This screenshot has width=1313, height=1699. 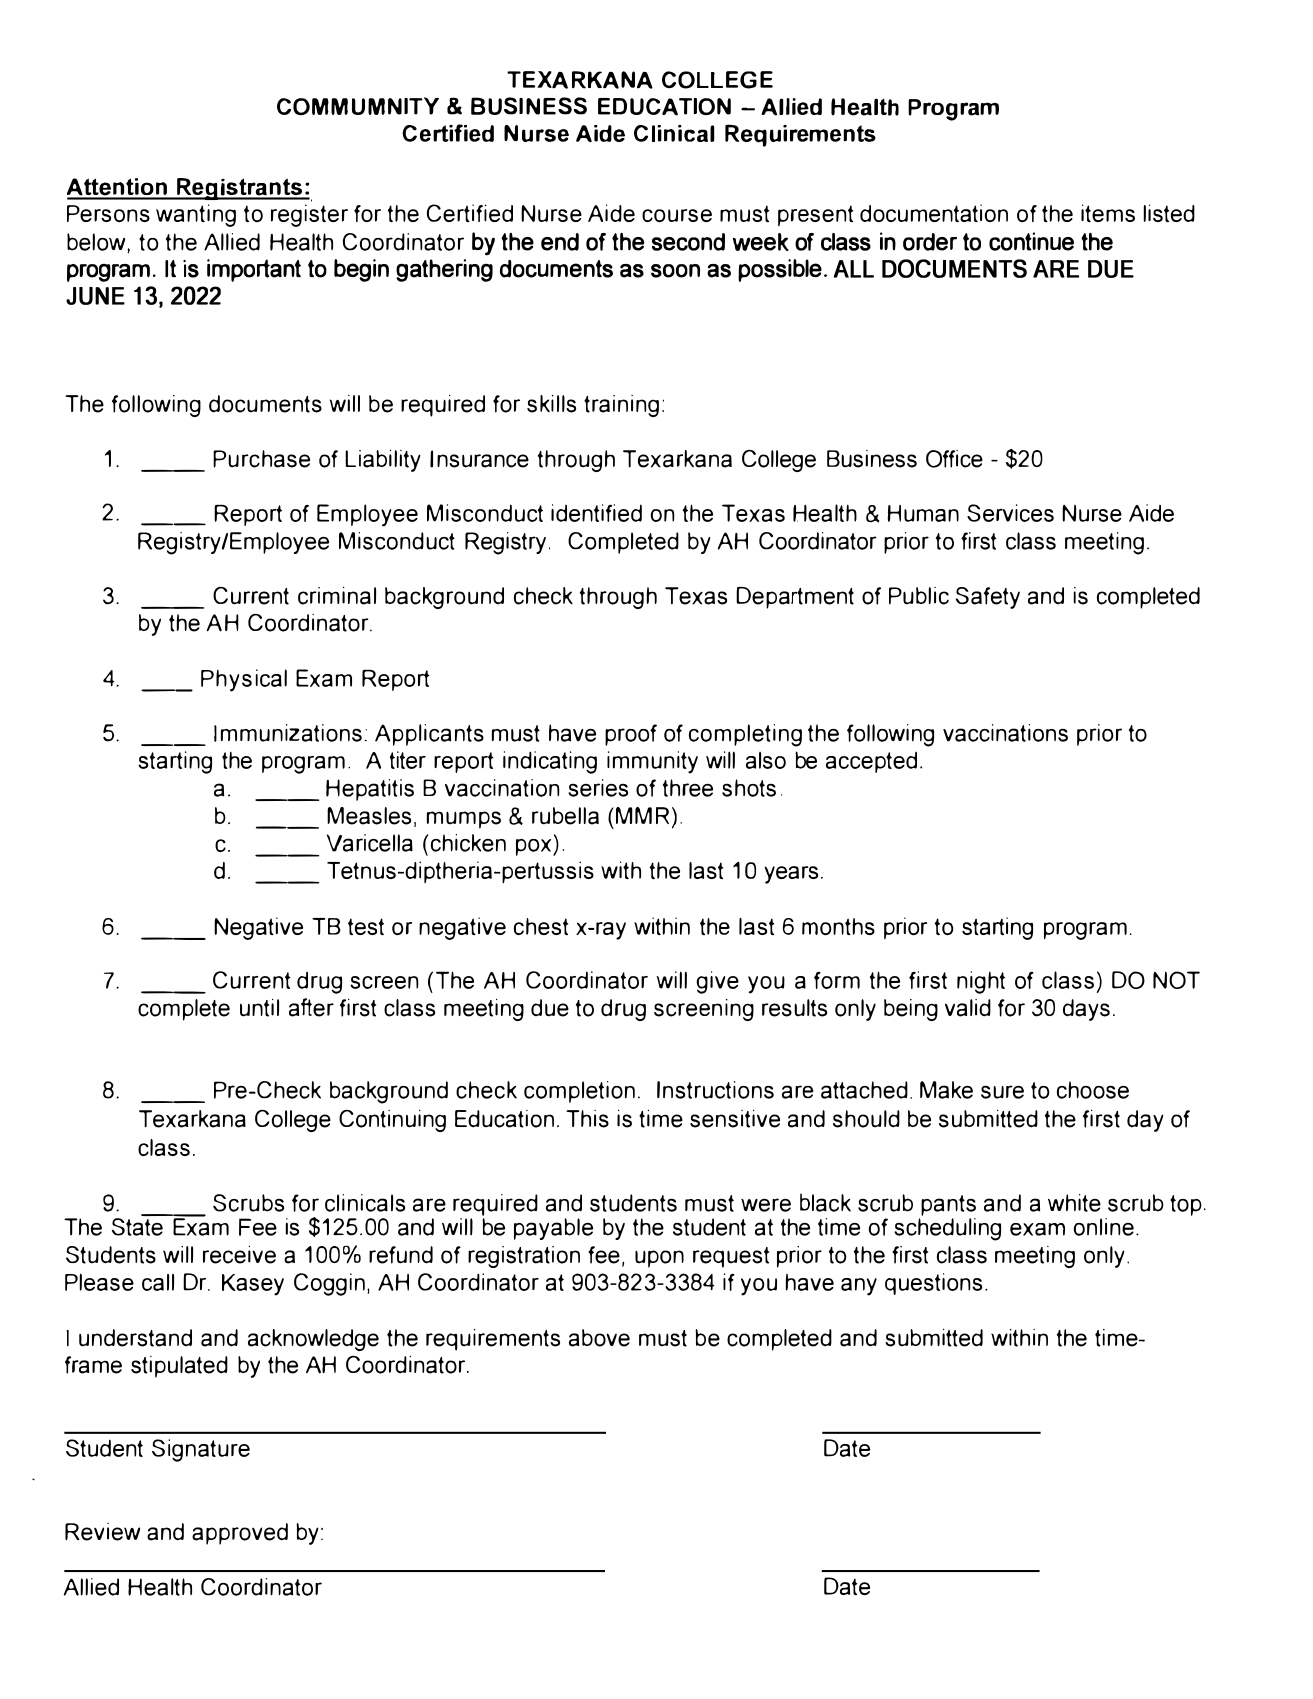 What do you see at coordinates (337, 595) in the screenshot?
I see `criminal` at bounding box center [337, 595].
